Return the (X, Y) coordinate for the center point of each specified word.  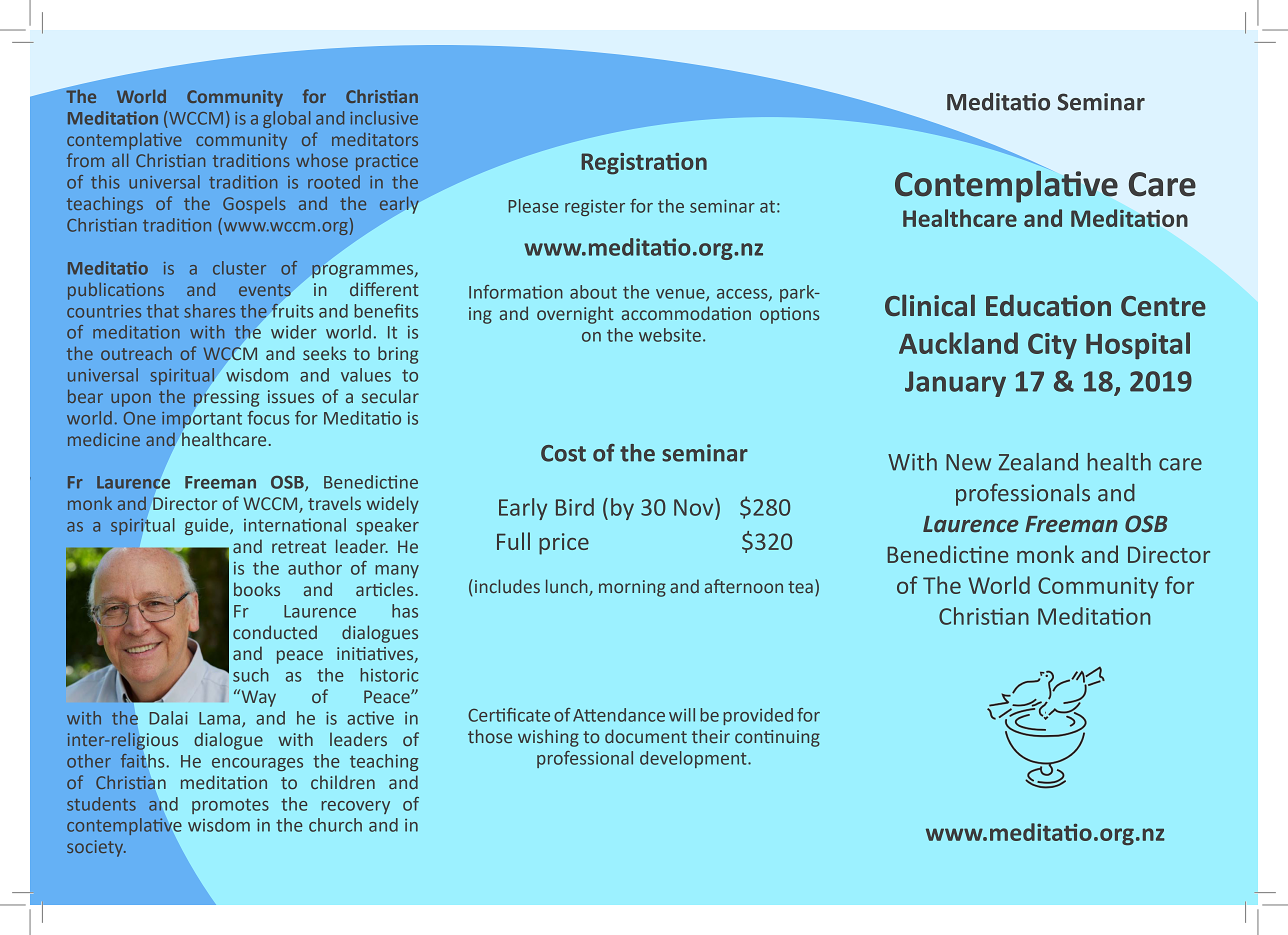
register (595, 208)
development (694, 759)
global (286, 119)
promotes (230, 806)
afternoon (744, 586)
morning (632, 588)
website (670, 335)
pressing (226, 398)
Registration (644, 164)
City (1052, 346)
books (257, 589)
